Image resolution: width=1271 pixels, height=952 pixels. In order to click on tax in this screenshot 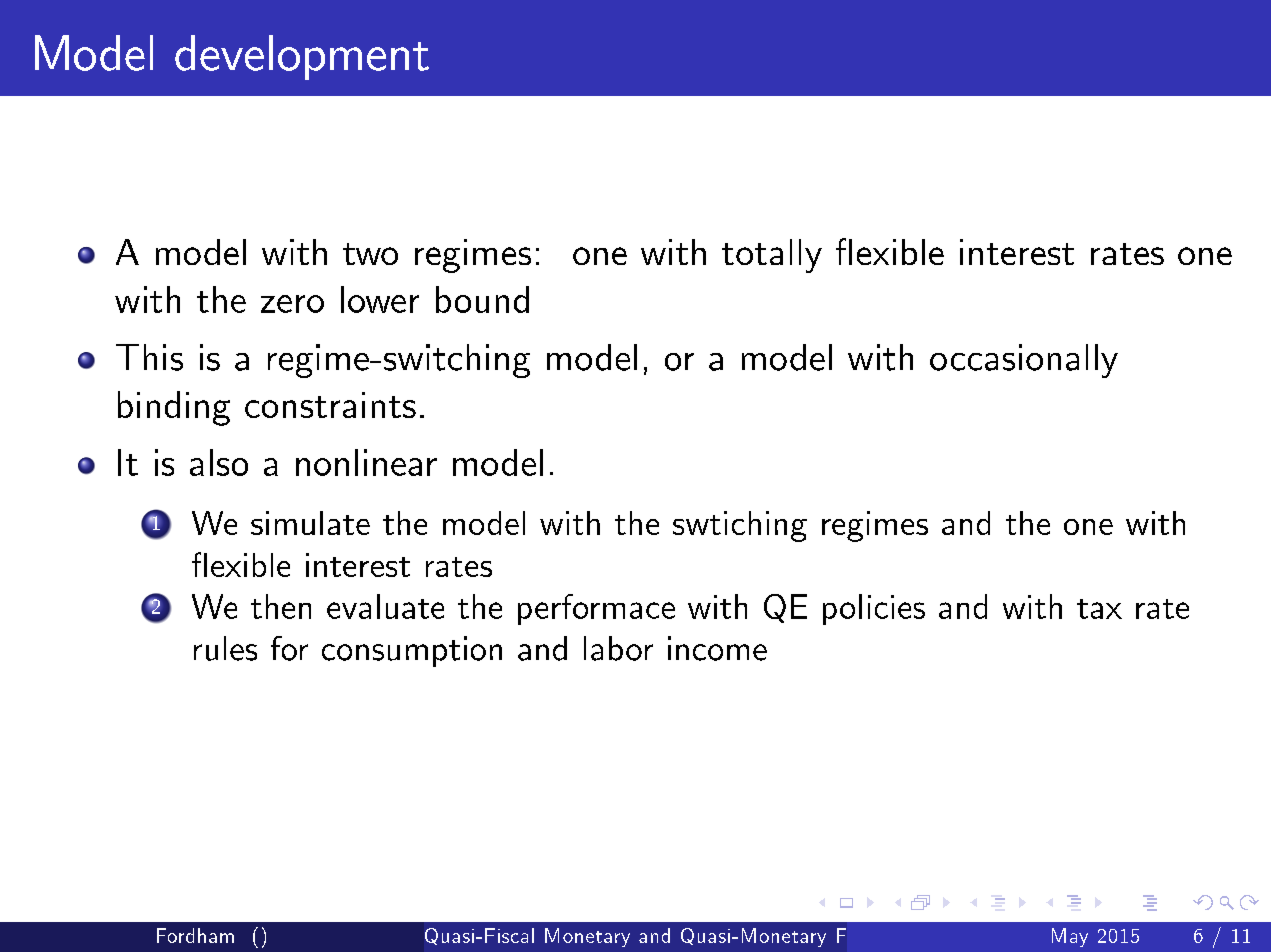, I will do `click(1099, 609)`.
